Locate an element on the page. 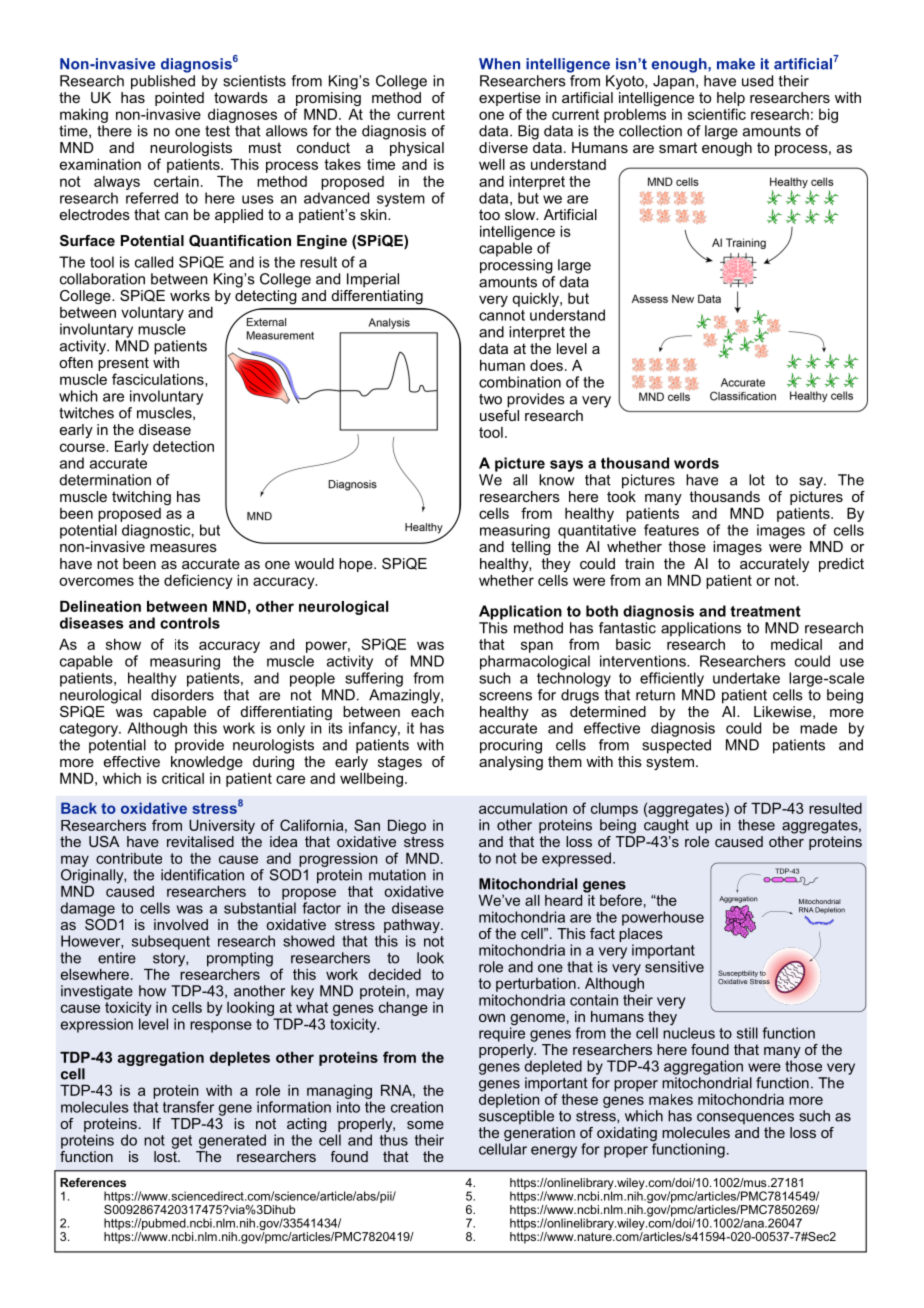 The image size is (924, 1308). suspected is located at coordinates (676, 746).
